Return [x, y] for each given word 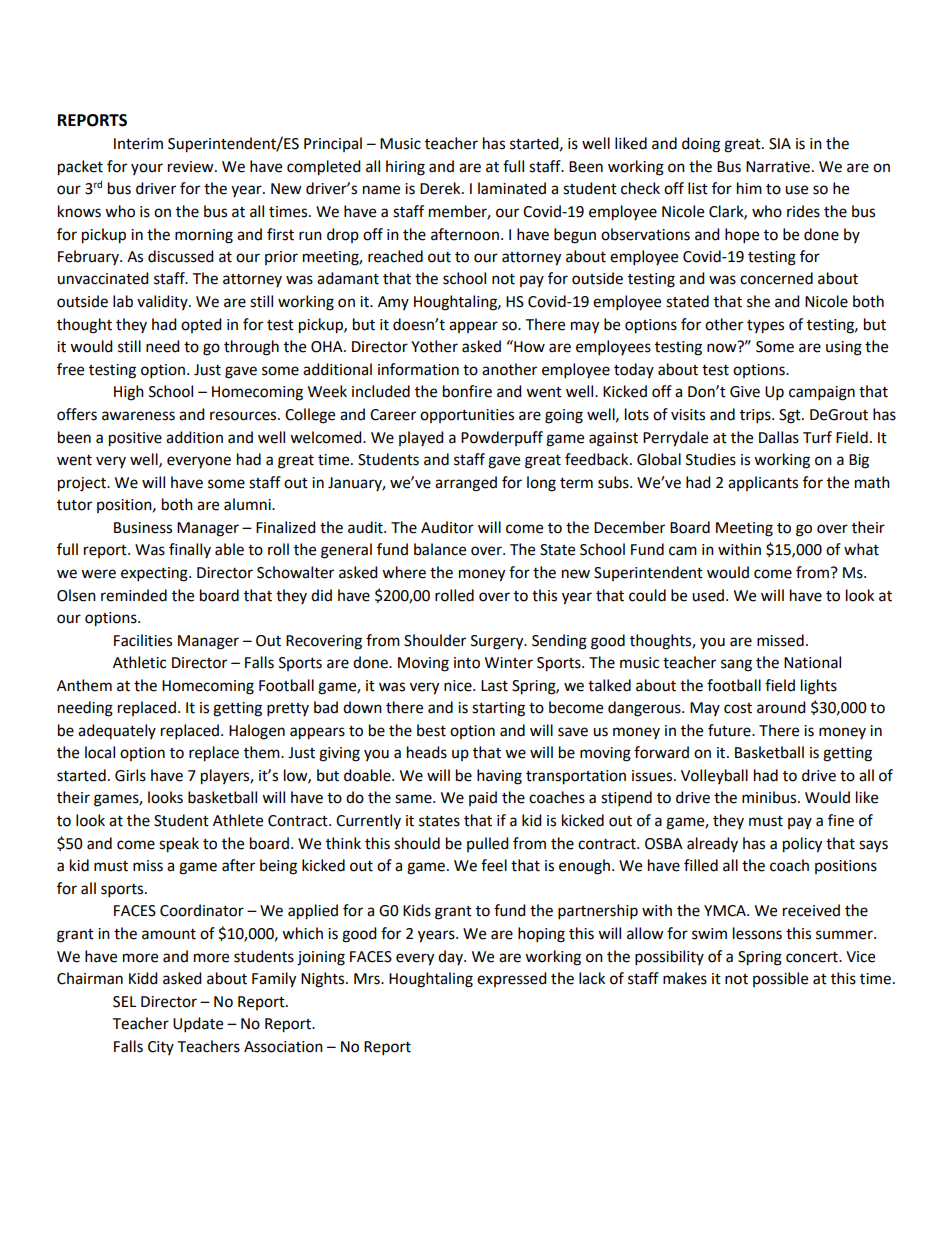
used [708, 595]
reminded [134, 595]
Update [198, 1025]
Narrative [778, 167]
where [404, 572]
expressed [512, 979]
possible [780, 979]
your [147, 169]
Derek [441, 188]
